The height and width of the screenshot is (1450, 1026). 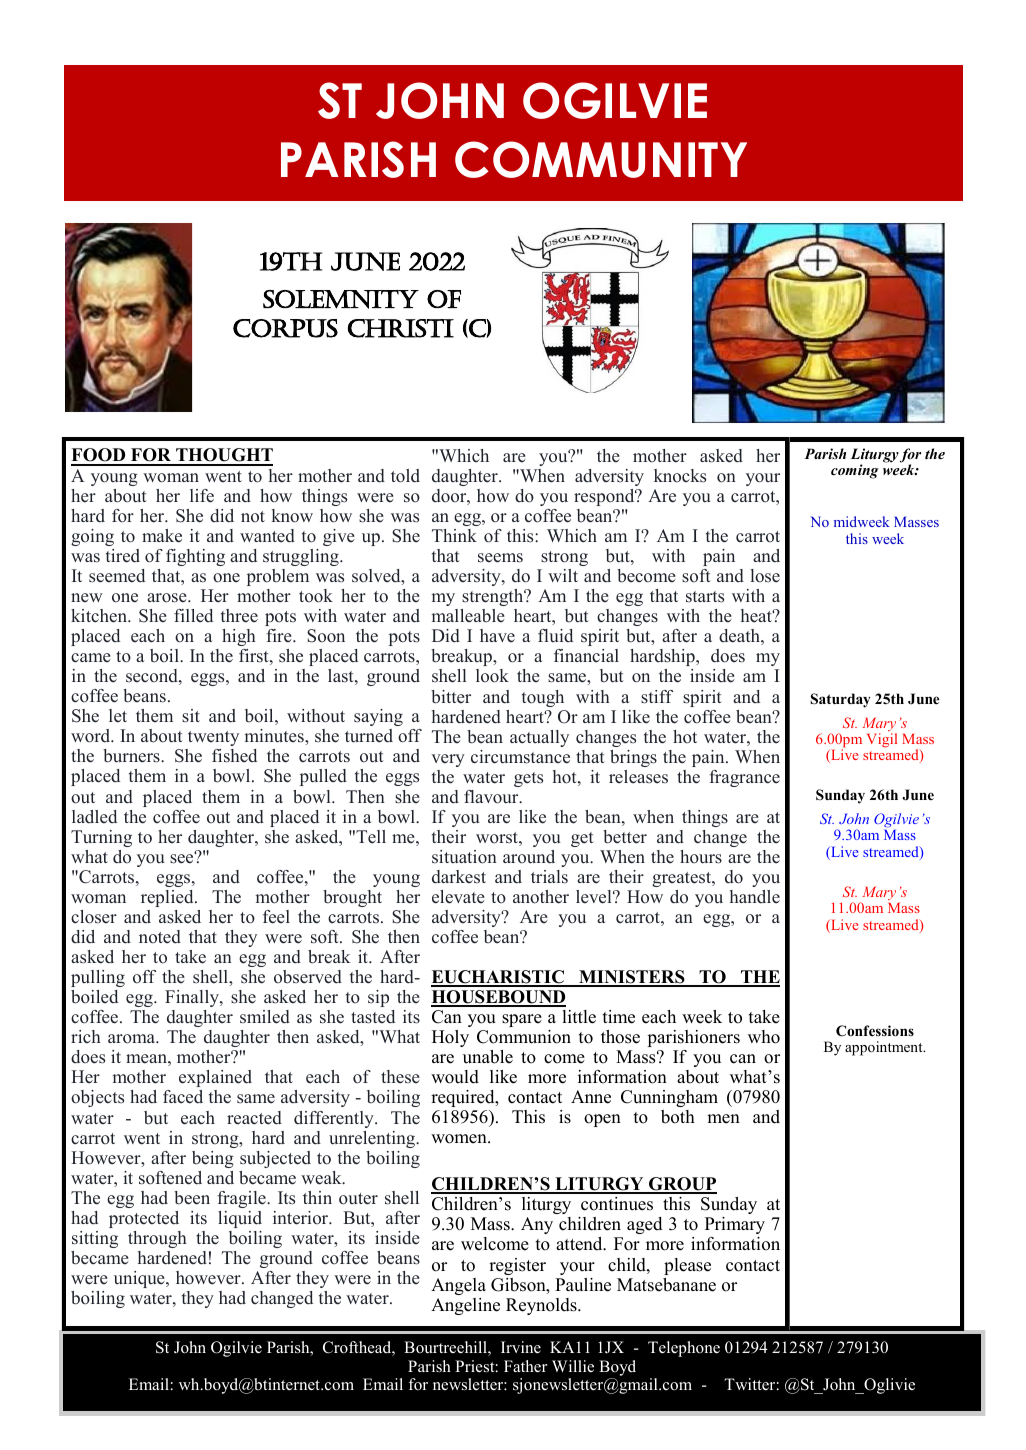 I want to click on unique, so click(x=140, y=1279).
